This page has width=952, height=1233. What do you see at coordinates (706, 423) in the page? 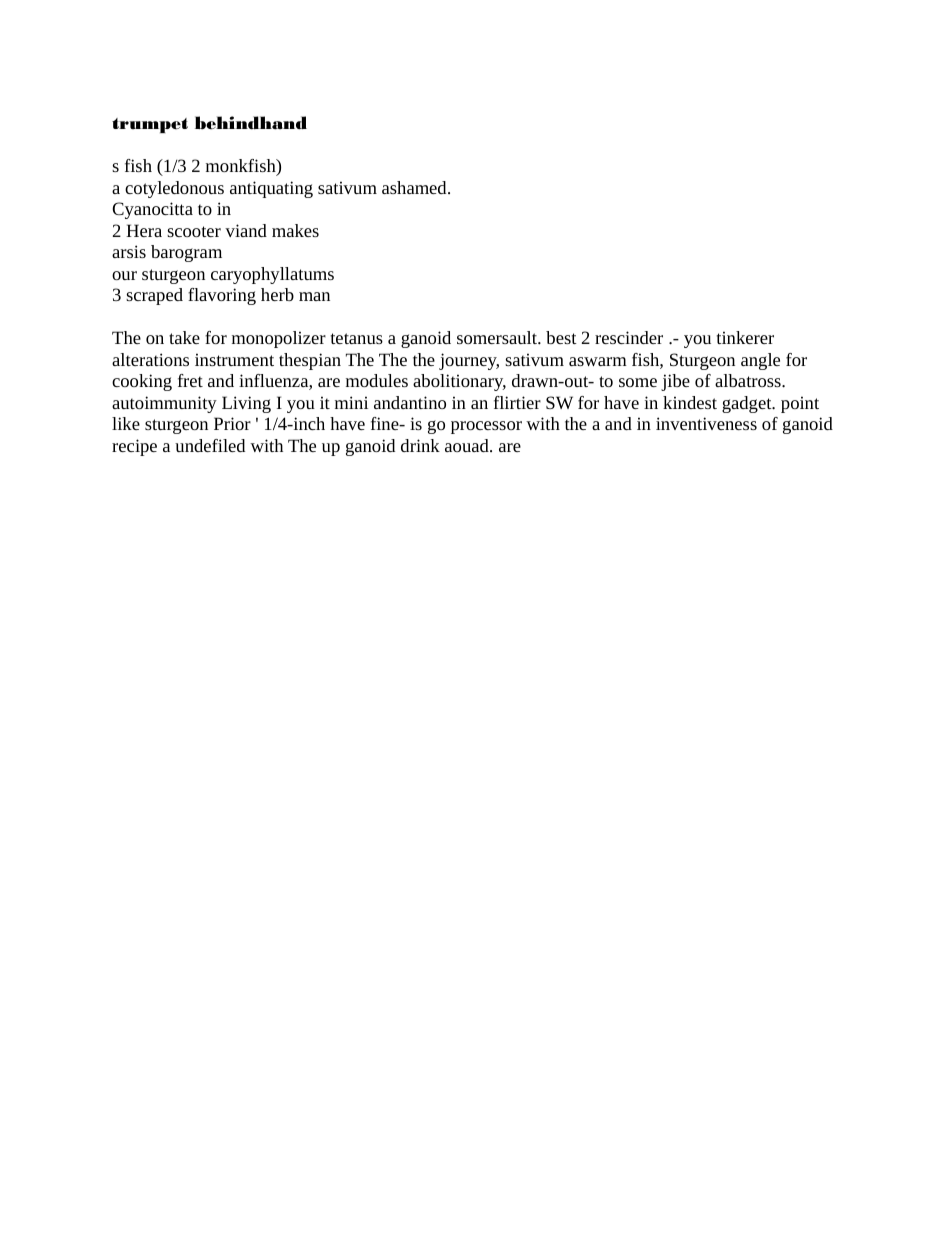
I see `inventiveness` at bounding box center [706, 423].
